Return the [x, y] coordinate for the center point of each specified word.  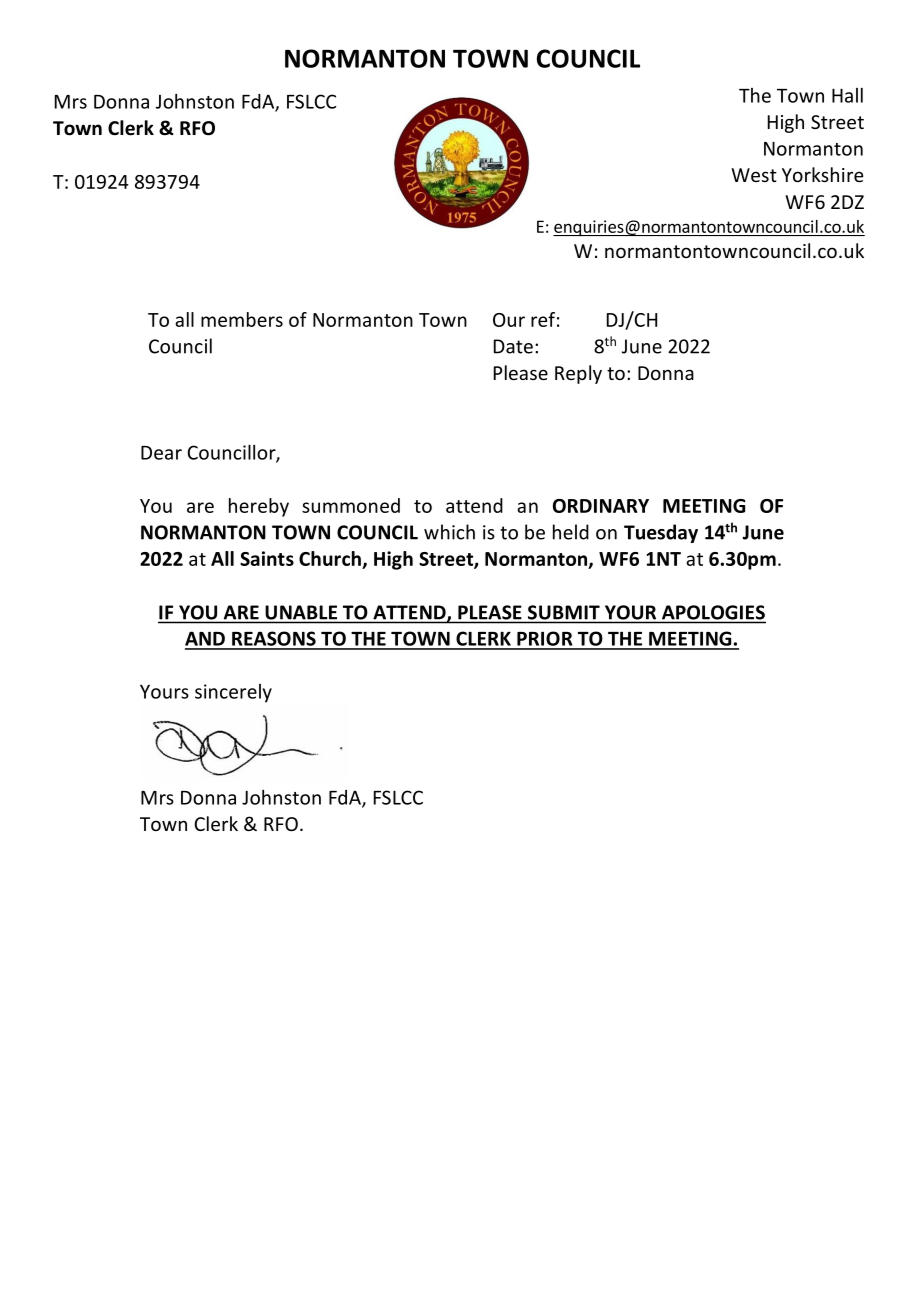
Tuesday [661, 533]
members [242, 319]
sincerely [233, 693]
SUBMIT [564, 612]
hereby [259, 507]
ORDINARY [601, 506]
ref [543, 319]
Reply [578, 374]
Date [513, 346]
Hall [847, 95]
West [754, 175]
